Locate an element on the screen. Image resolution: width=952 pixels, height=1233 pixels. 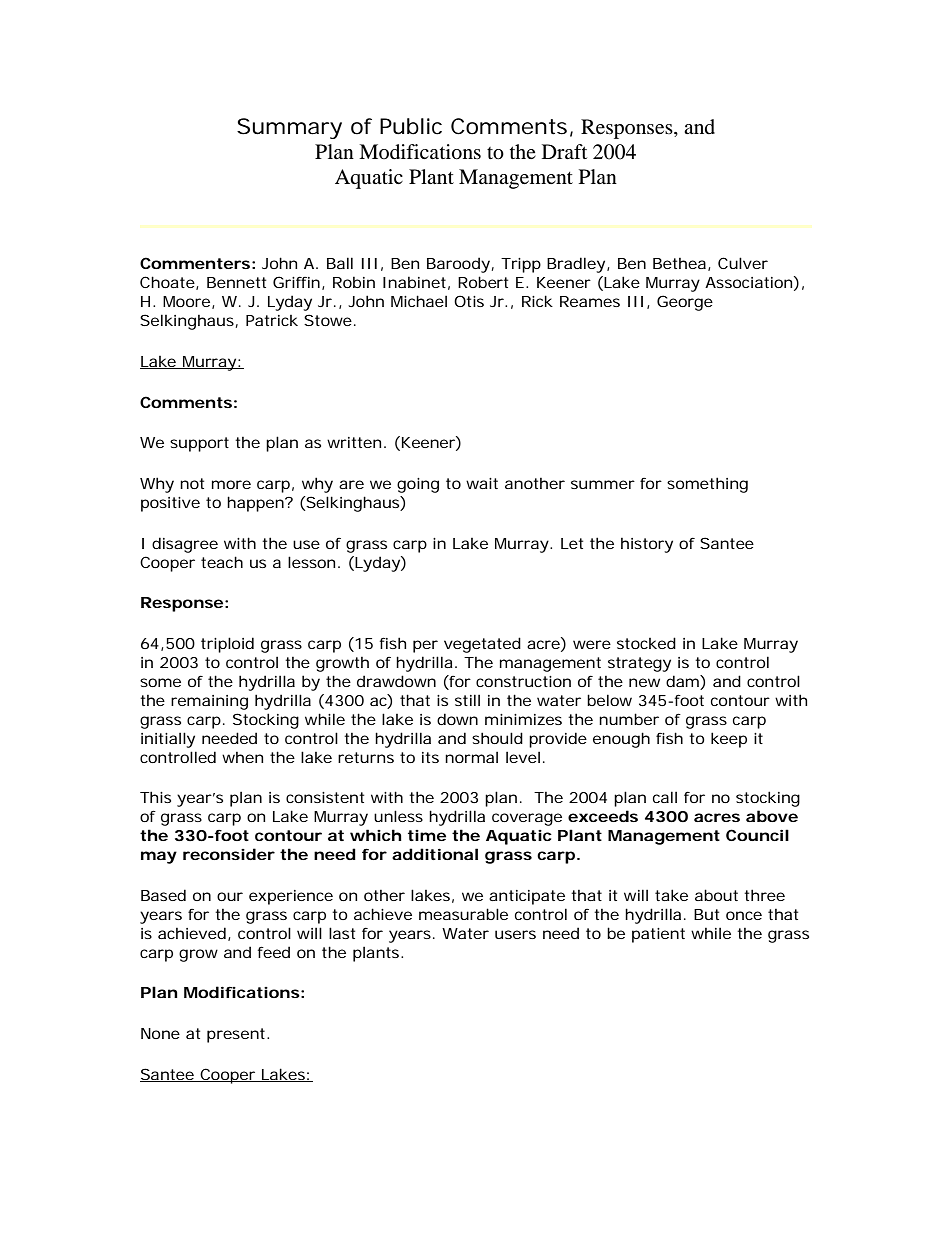
Draft is located at coordinates (564, 151).
